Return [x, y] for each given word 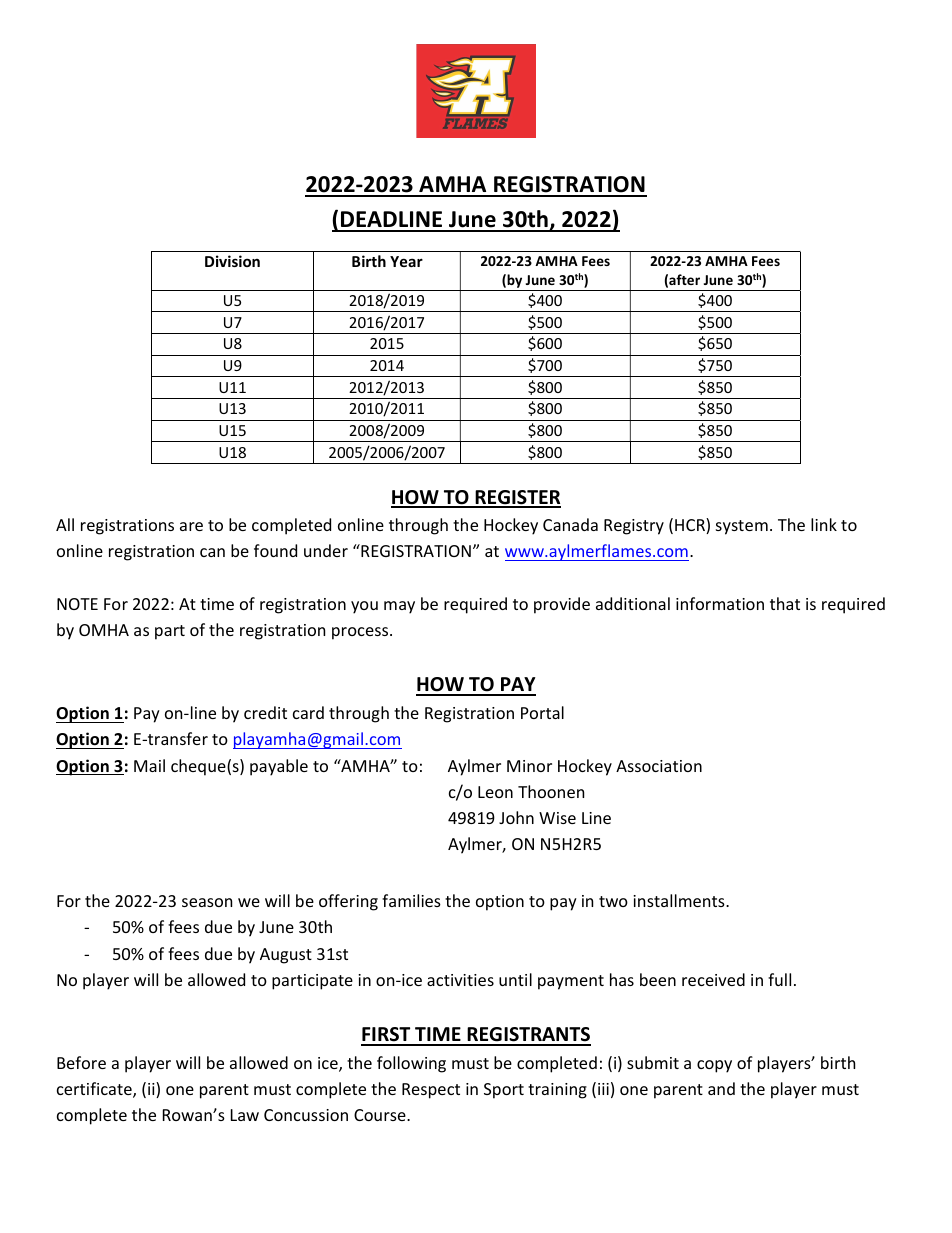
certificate [95, 1090]
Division [232, 261]
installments [680, 900]
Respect [431, 1091]
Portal [542, 712]
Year [406, 261]
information [720, 603]
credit [265, 712]
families [411, 900]
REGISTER [517, 498]
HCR [691, 526]
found [275, 550]
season [207, 902]
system [742, 527]
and [721, 1088]
